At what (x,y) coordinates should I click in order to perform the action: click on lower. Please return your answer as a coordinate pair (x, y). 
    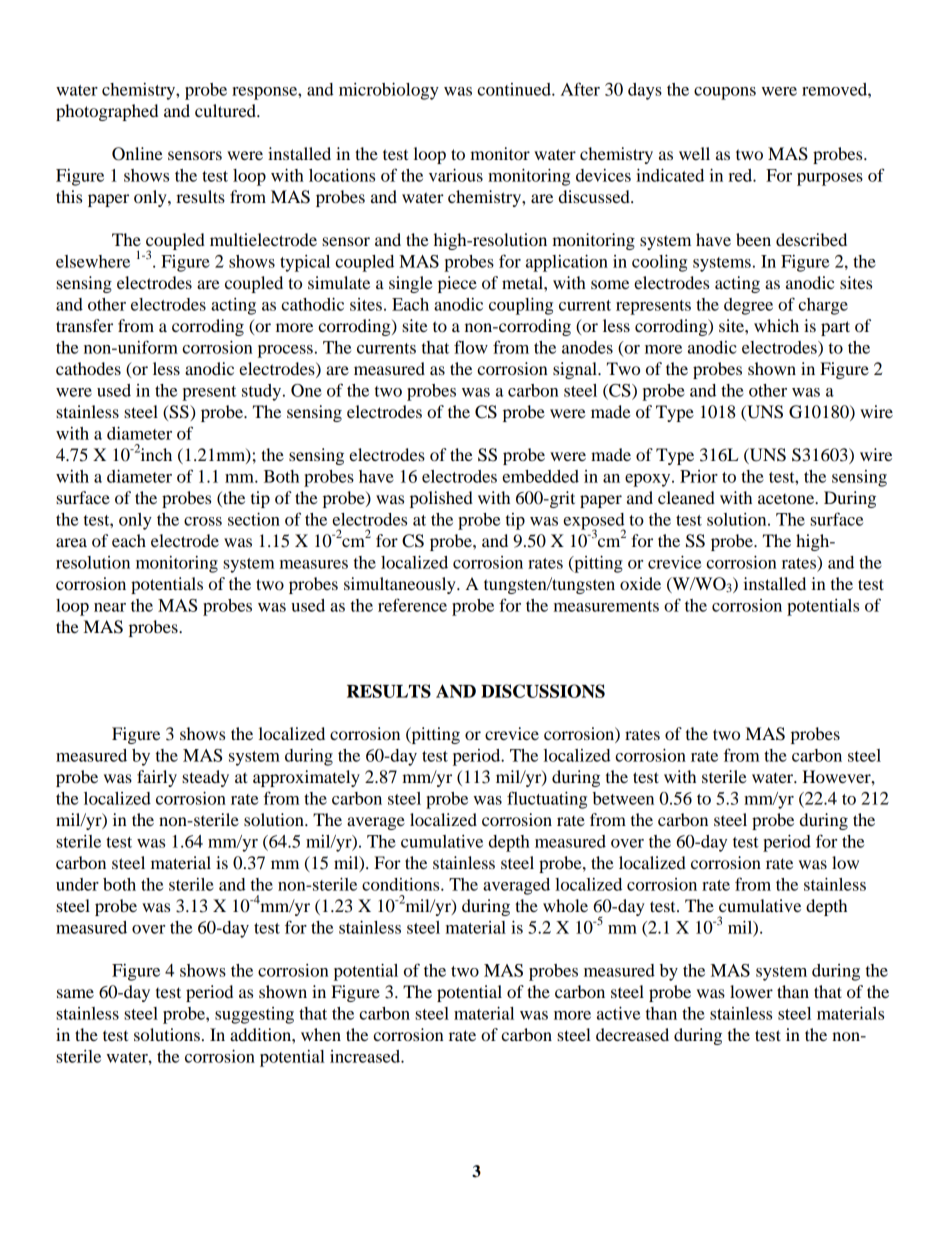
    Looking at the image, I should click on (751, 991).
